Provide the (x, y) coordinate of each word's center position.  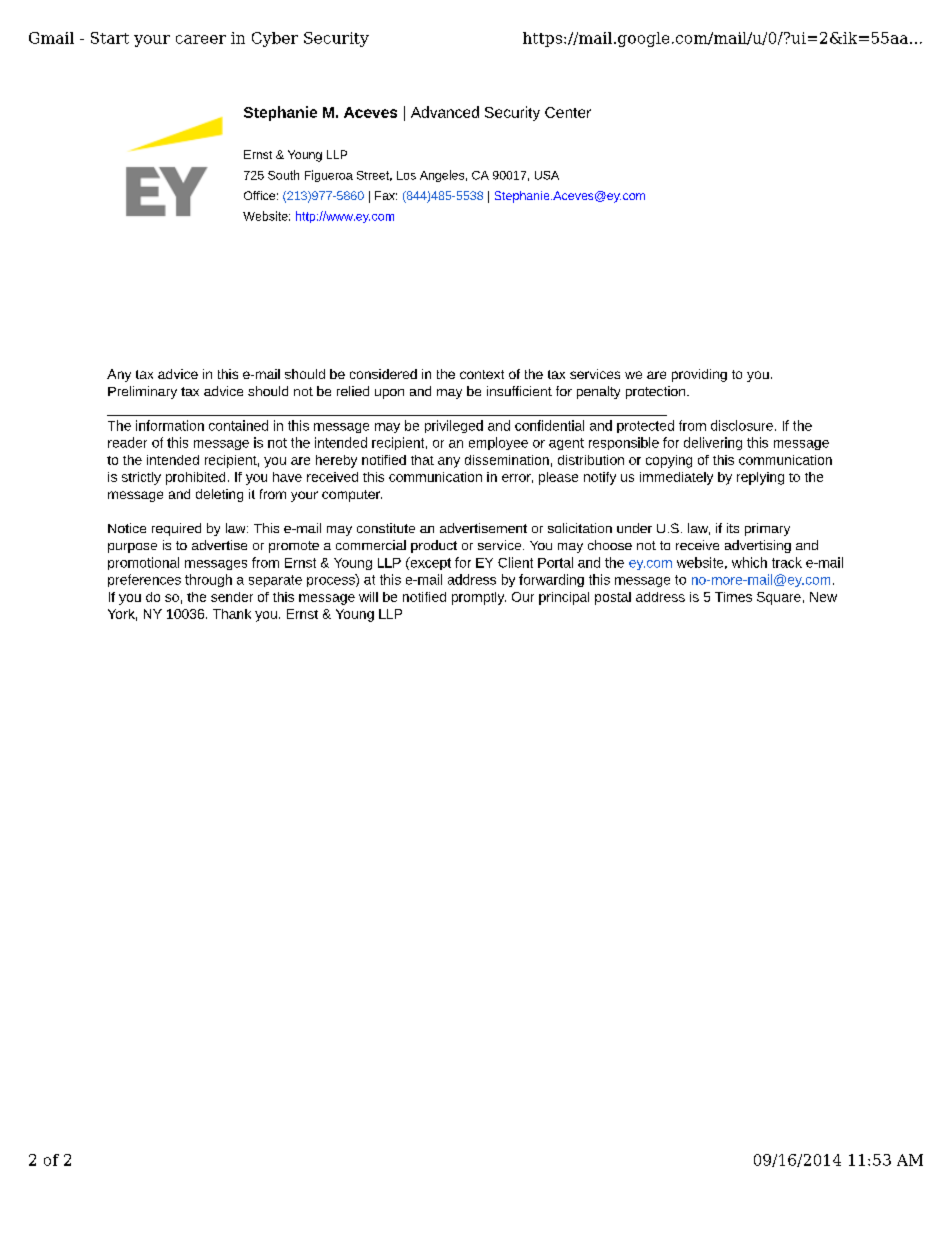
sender (232, 597)
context (482, 374)
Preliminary (142, 392)
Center (568, 112)
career (201, 39)
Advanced (445, 112)
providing (699, 375)
